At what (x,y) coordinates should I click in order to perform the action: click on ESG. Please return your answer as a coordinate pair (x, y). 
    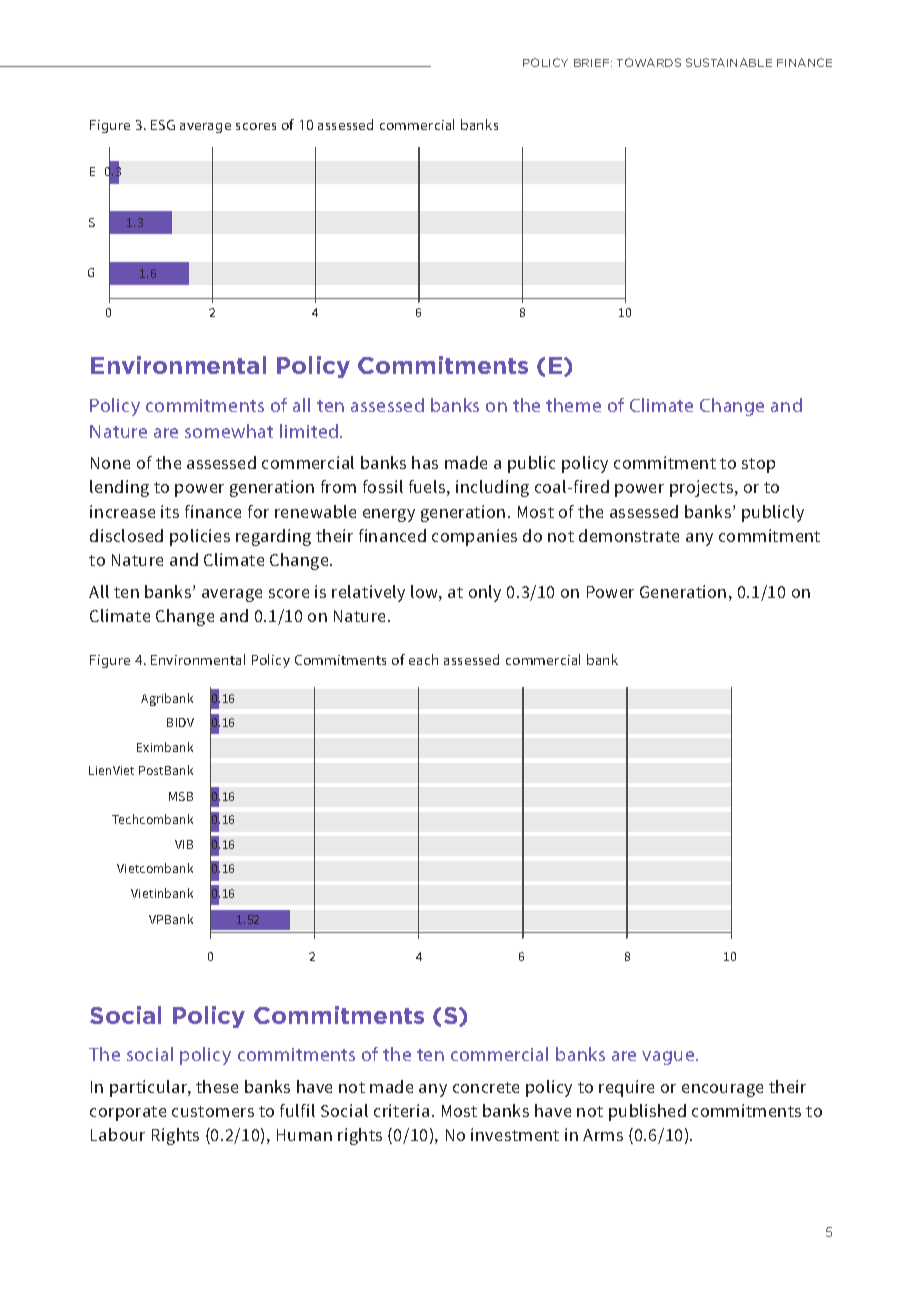
    Looking at the image, I should click on (163, 125).
